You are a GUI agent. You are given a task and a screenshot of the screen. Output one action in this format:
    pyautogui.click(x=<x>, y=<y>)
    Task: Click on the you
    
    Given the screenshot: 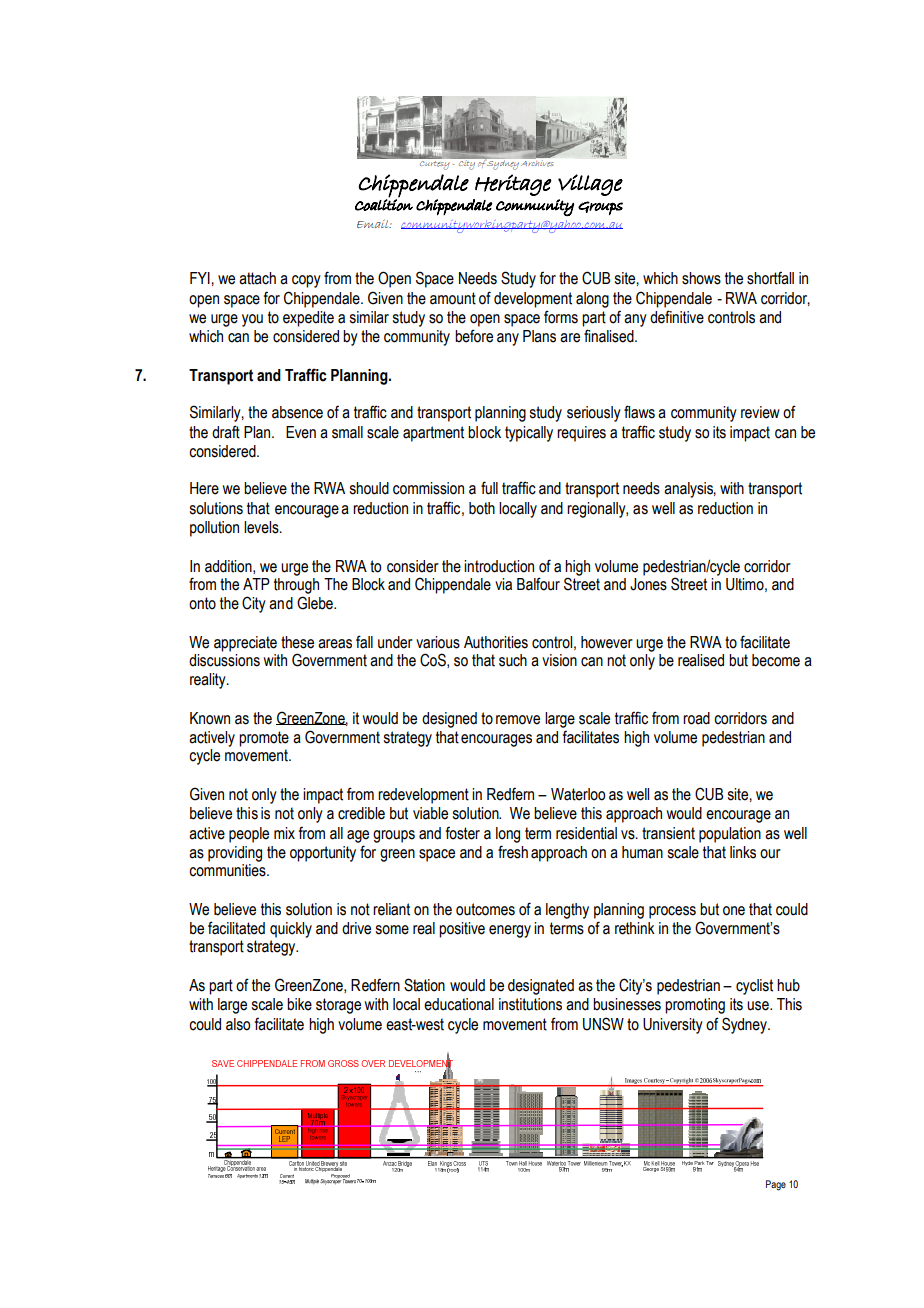 What is the action you would take?
    pyautogui.click(x=252, y=320)
